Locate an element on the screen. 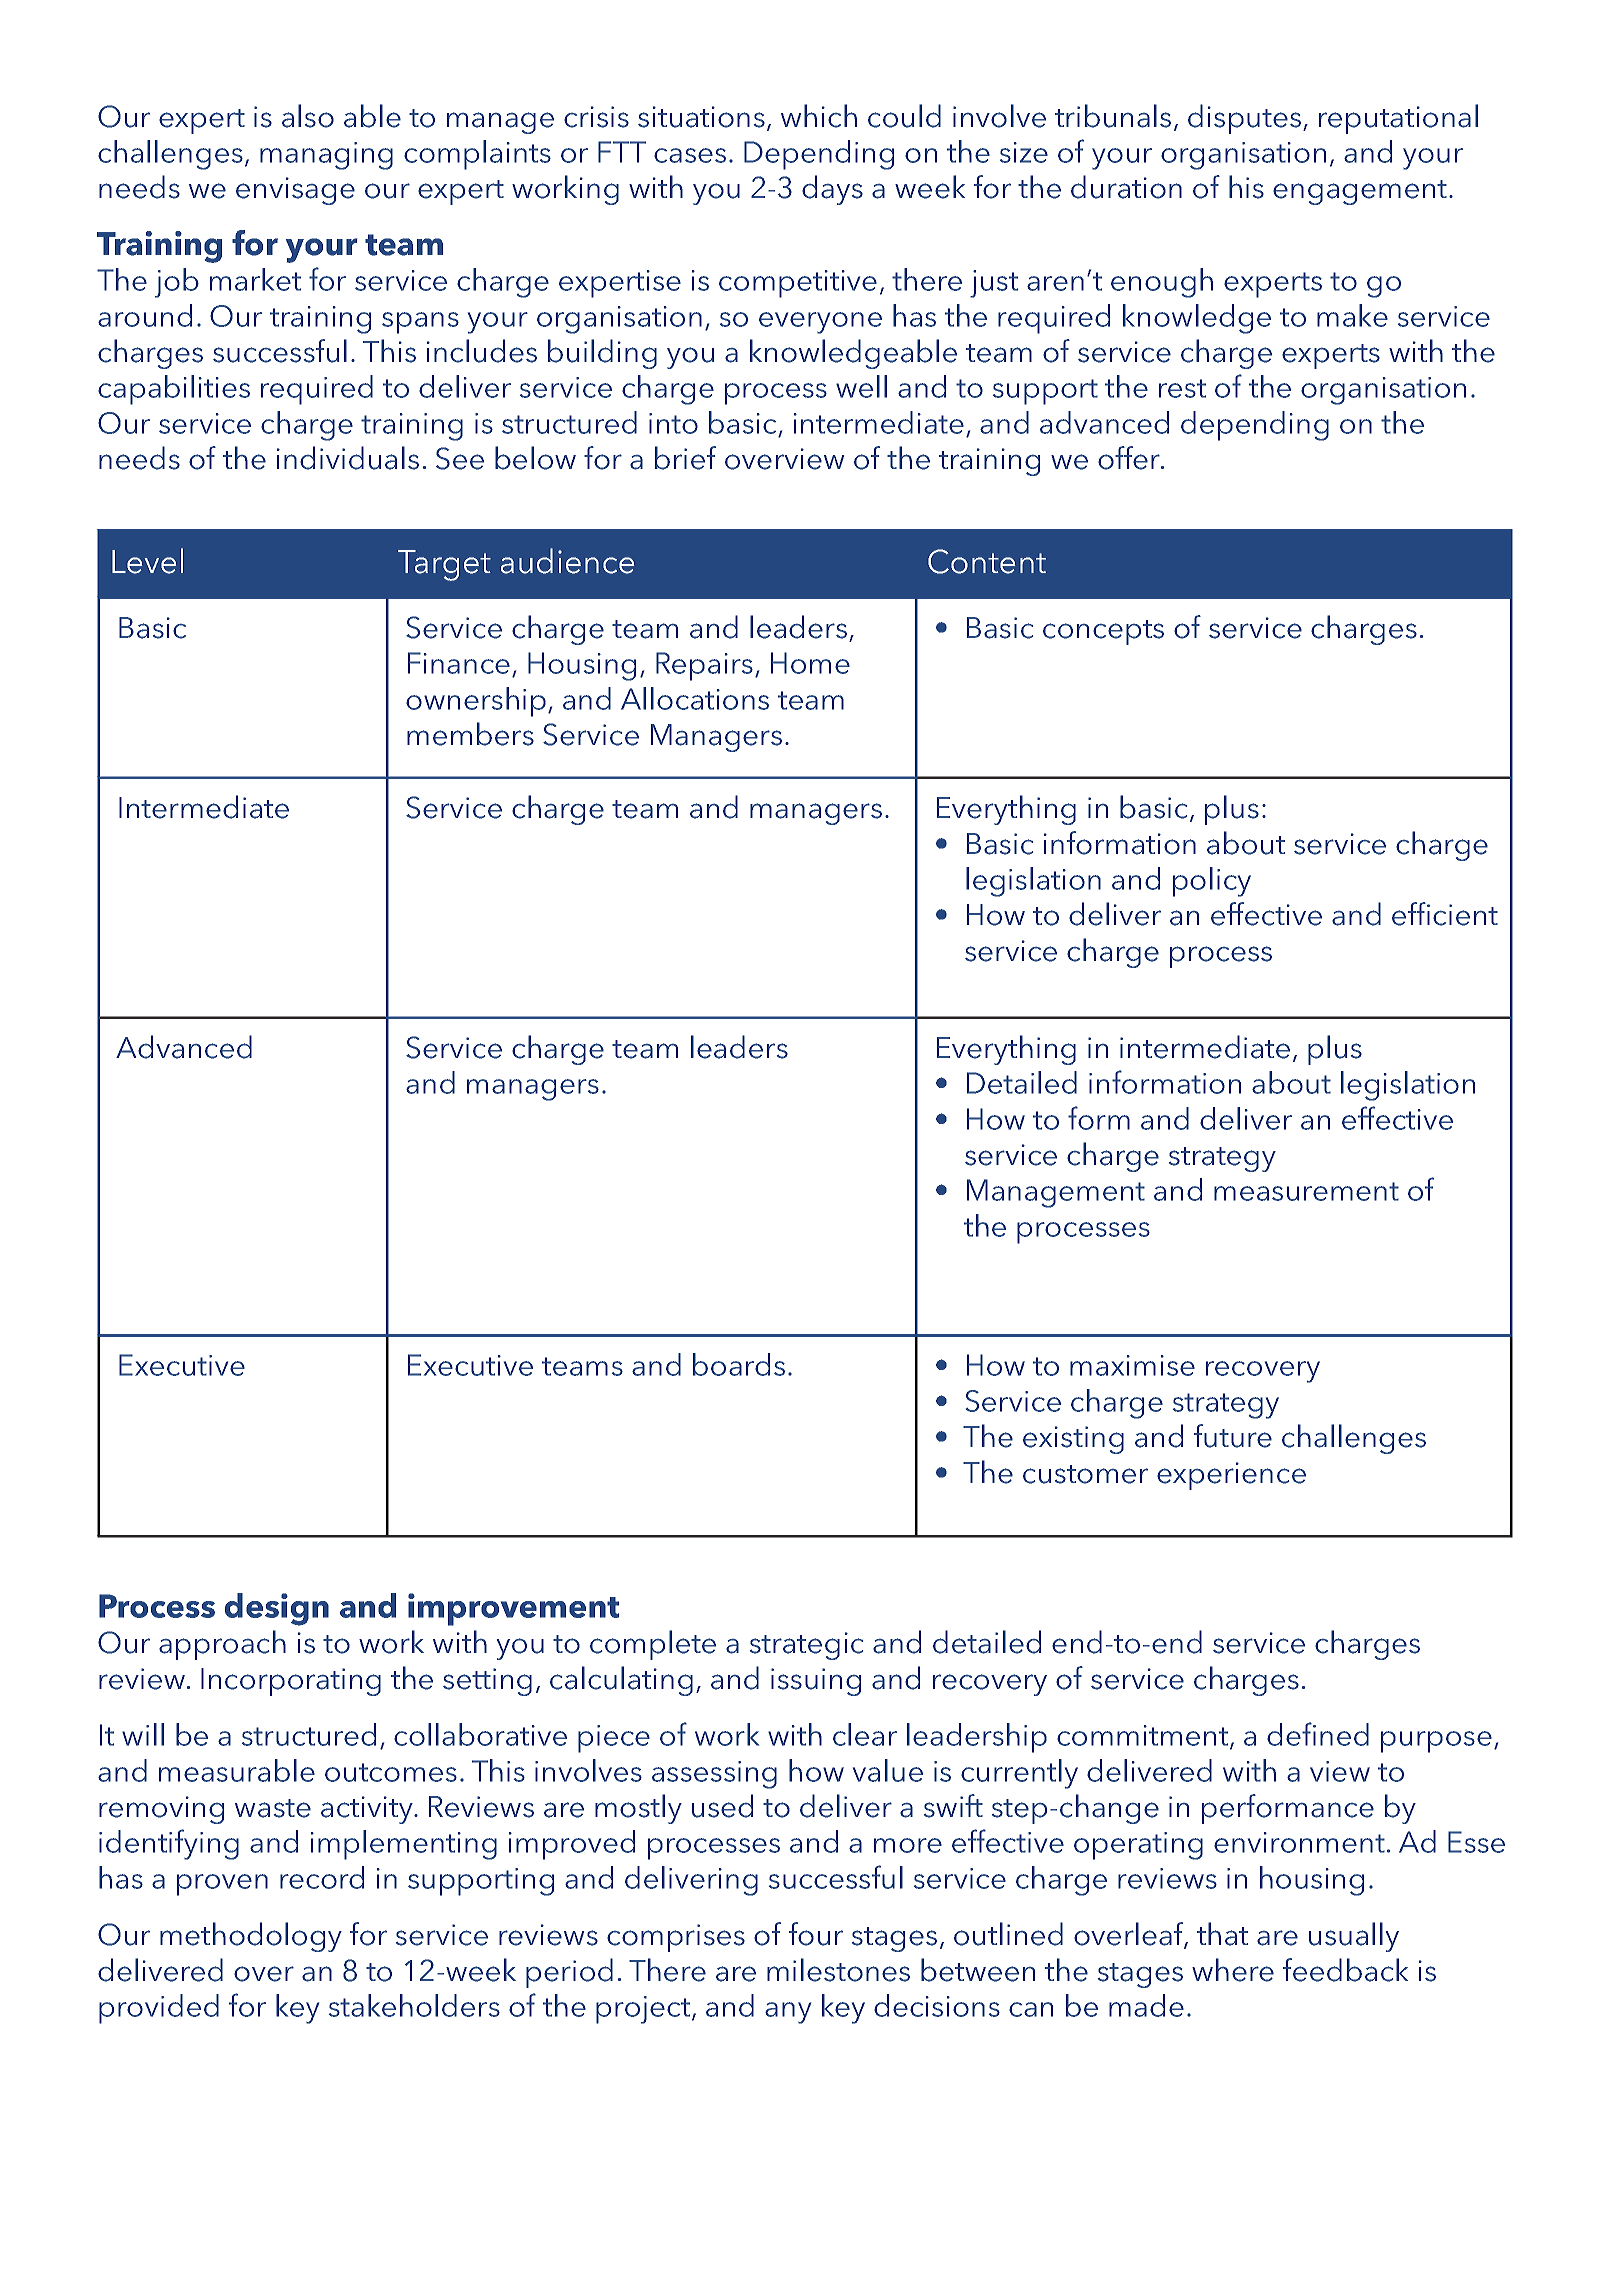  engagement is located at coordinates (1360, 192).
